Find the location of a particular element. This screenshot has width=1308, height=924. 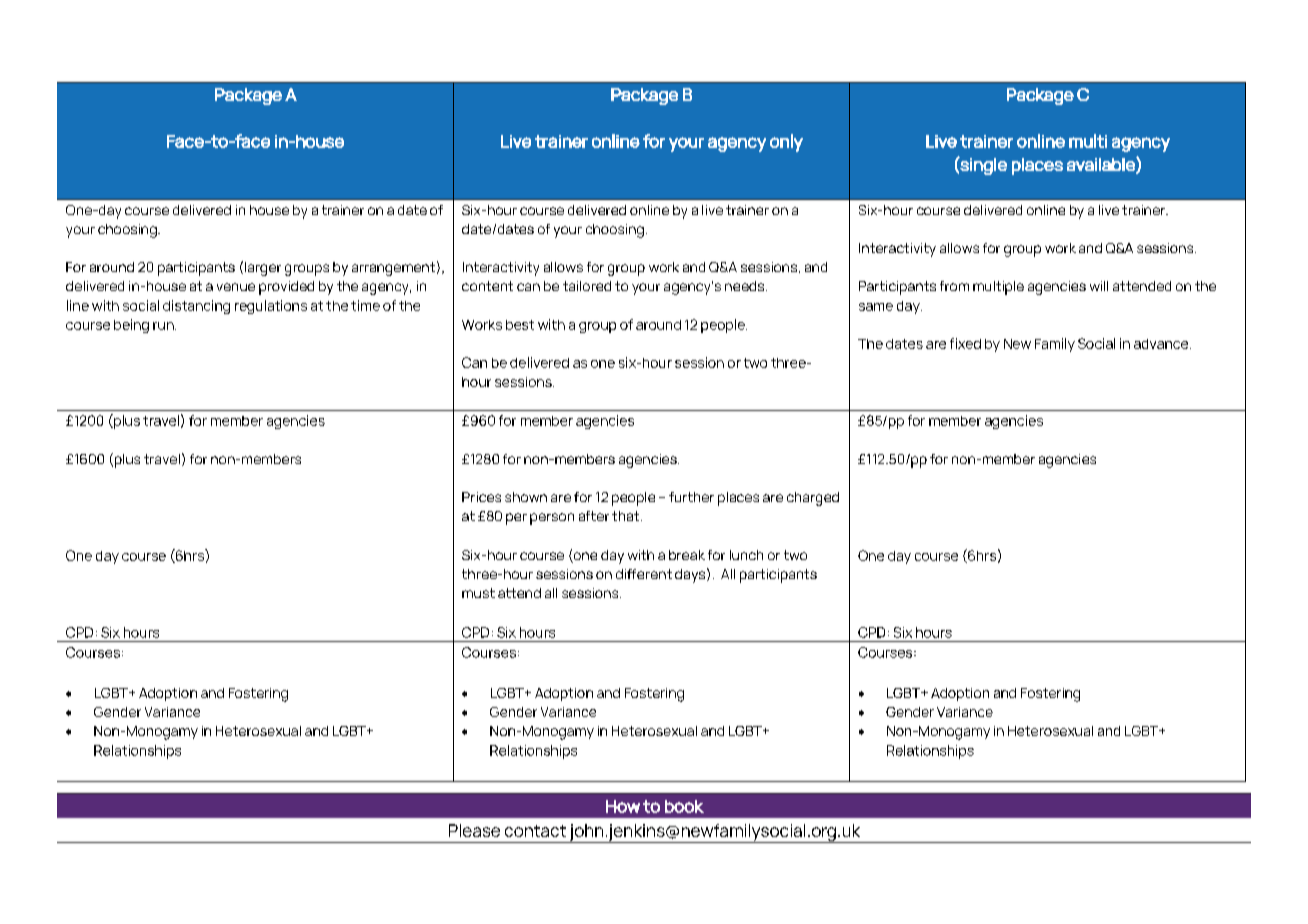

larger is located at coordinates (263, 269).
